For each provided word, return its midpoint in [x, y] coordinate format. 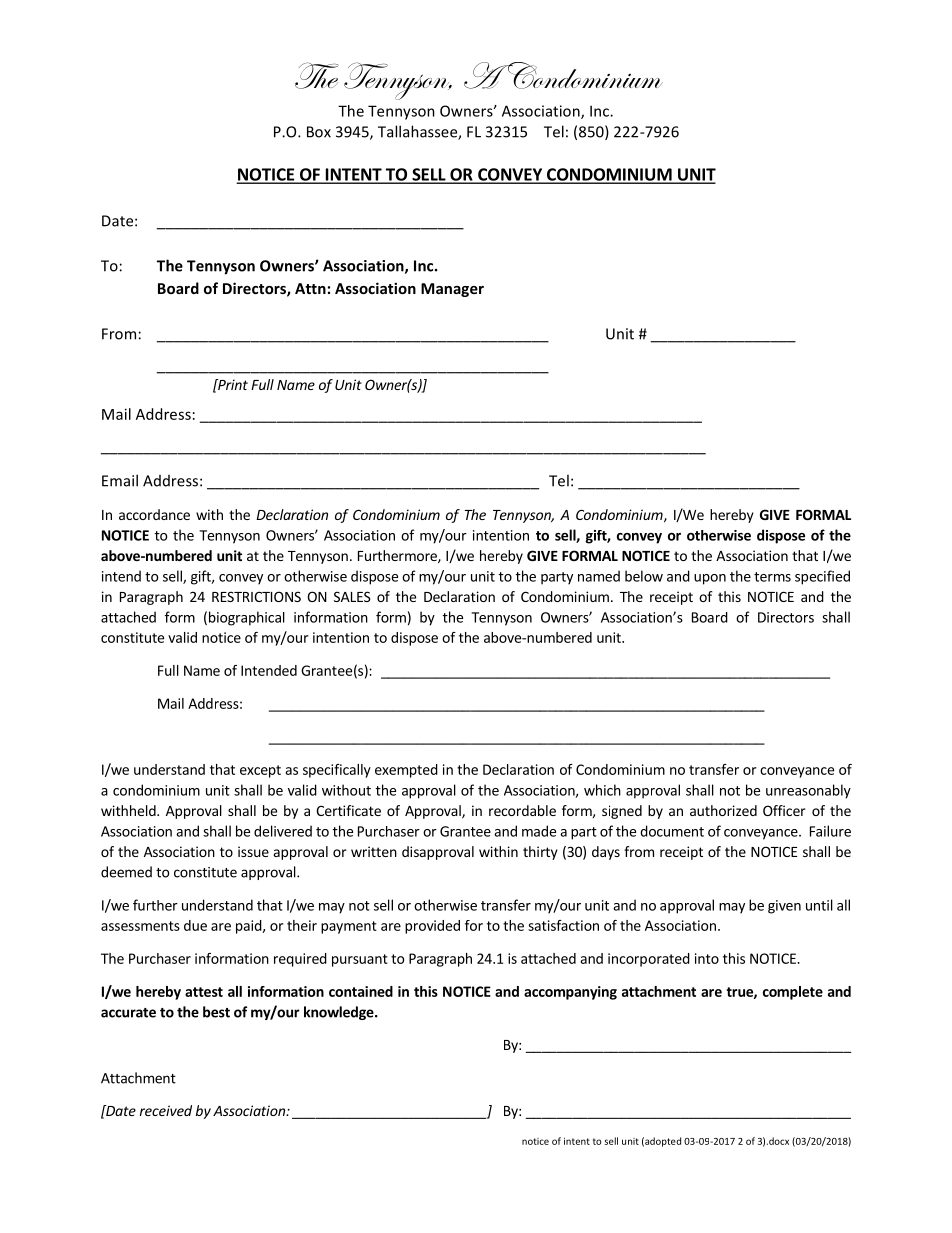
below [644, 576]
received [166, 1110]
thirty [540, 853]
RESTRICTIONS [256, 596]
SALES [352, 596]
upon [710, 579]
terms [772, 577]
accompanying [570, 993]
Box [319, 132]
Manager [452, 290]
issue [253, 851]
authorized [723, 810]
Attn [310, 288]
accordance [154, 514]
